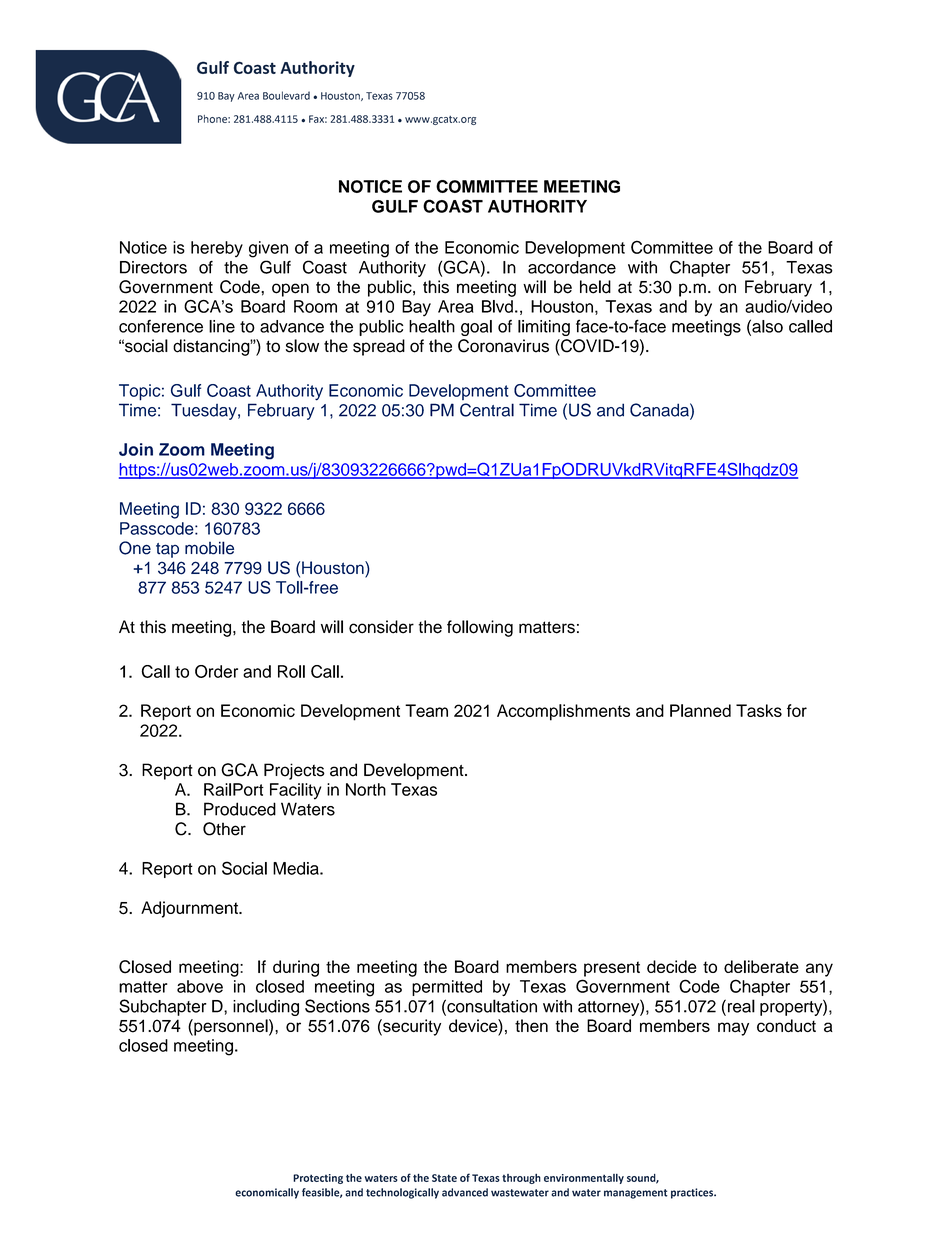 This page has height=1233, width=952. What do you see at coordinates (572, 267) in the page?
I see `accordance` at bounding box center [572, 267].
